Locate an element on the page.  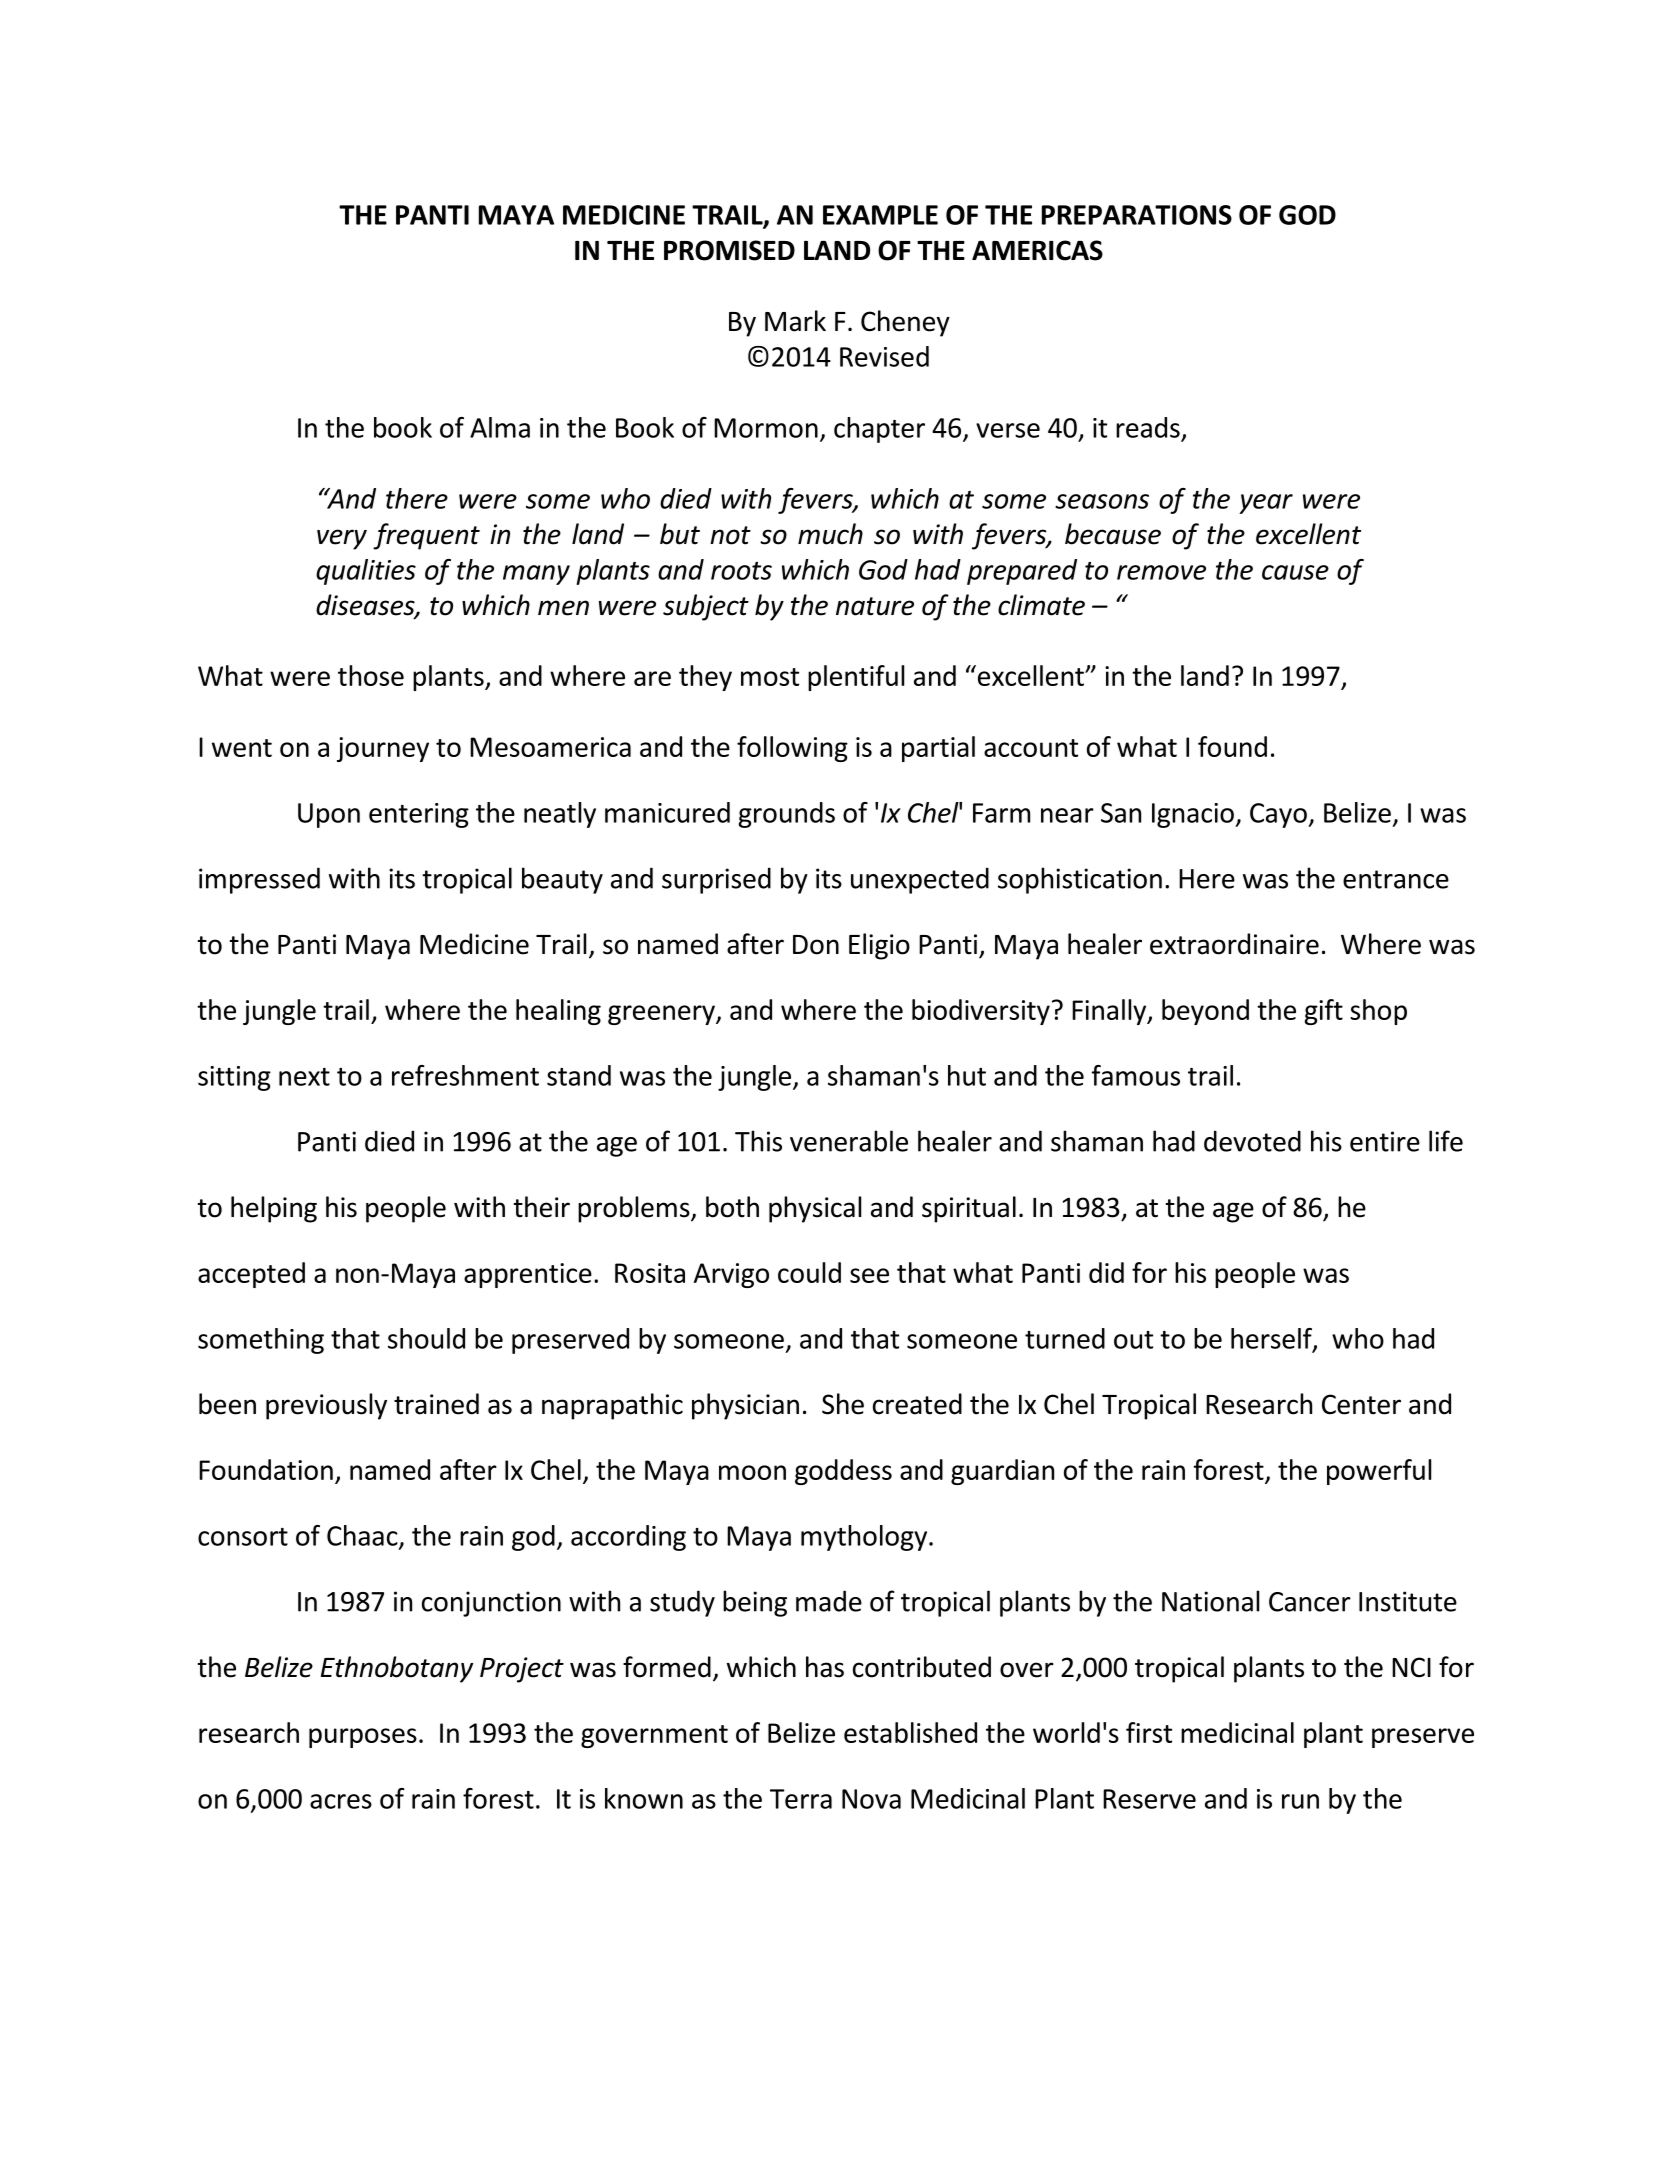
Nova is located at coordinates (871, 1799).
